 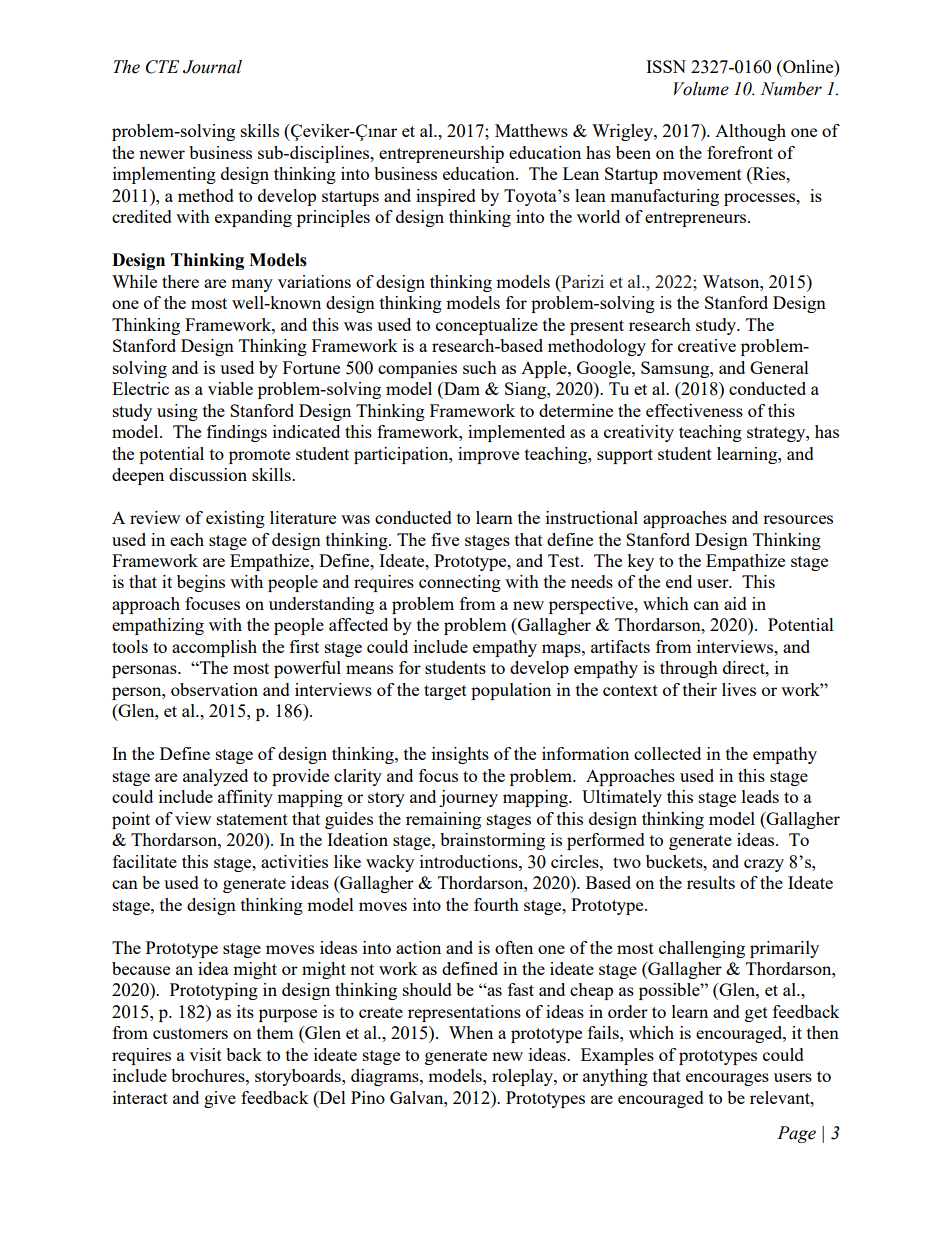 What do you see at coordinates (201, 583) in the image?
I see `begins` at bounding box center [201, 583].
